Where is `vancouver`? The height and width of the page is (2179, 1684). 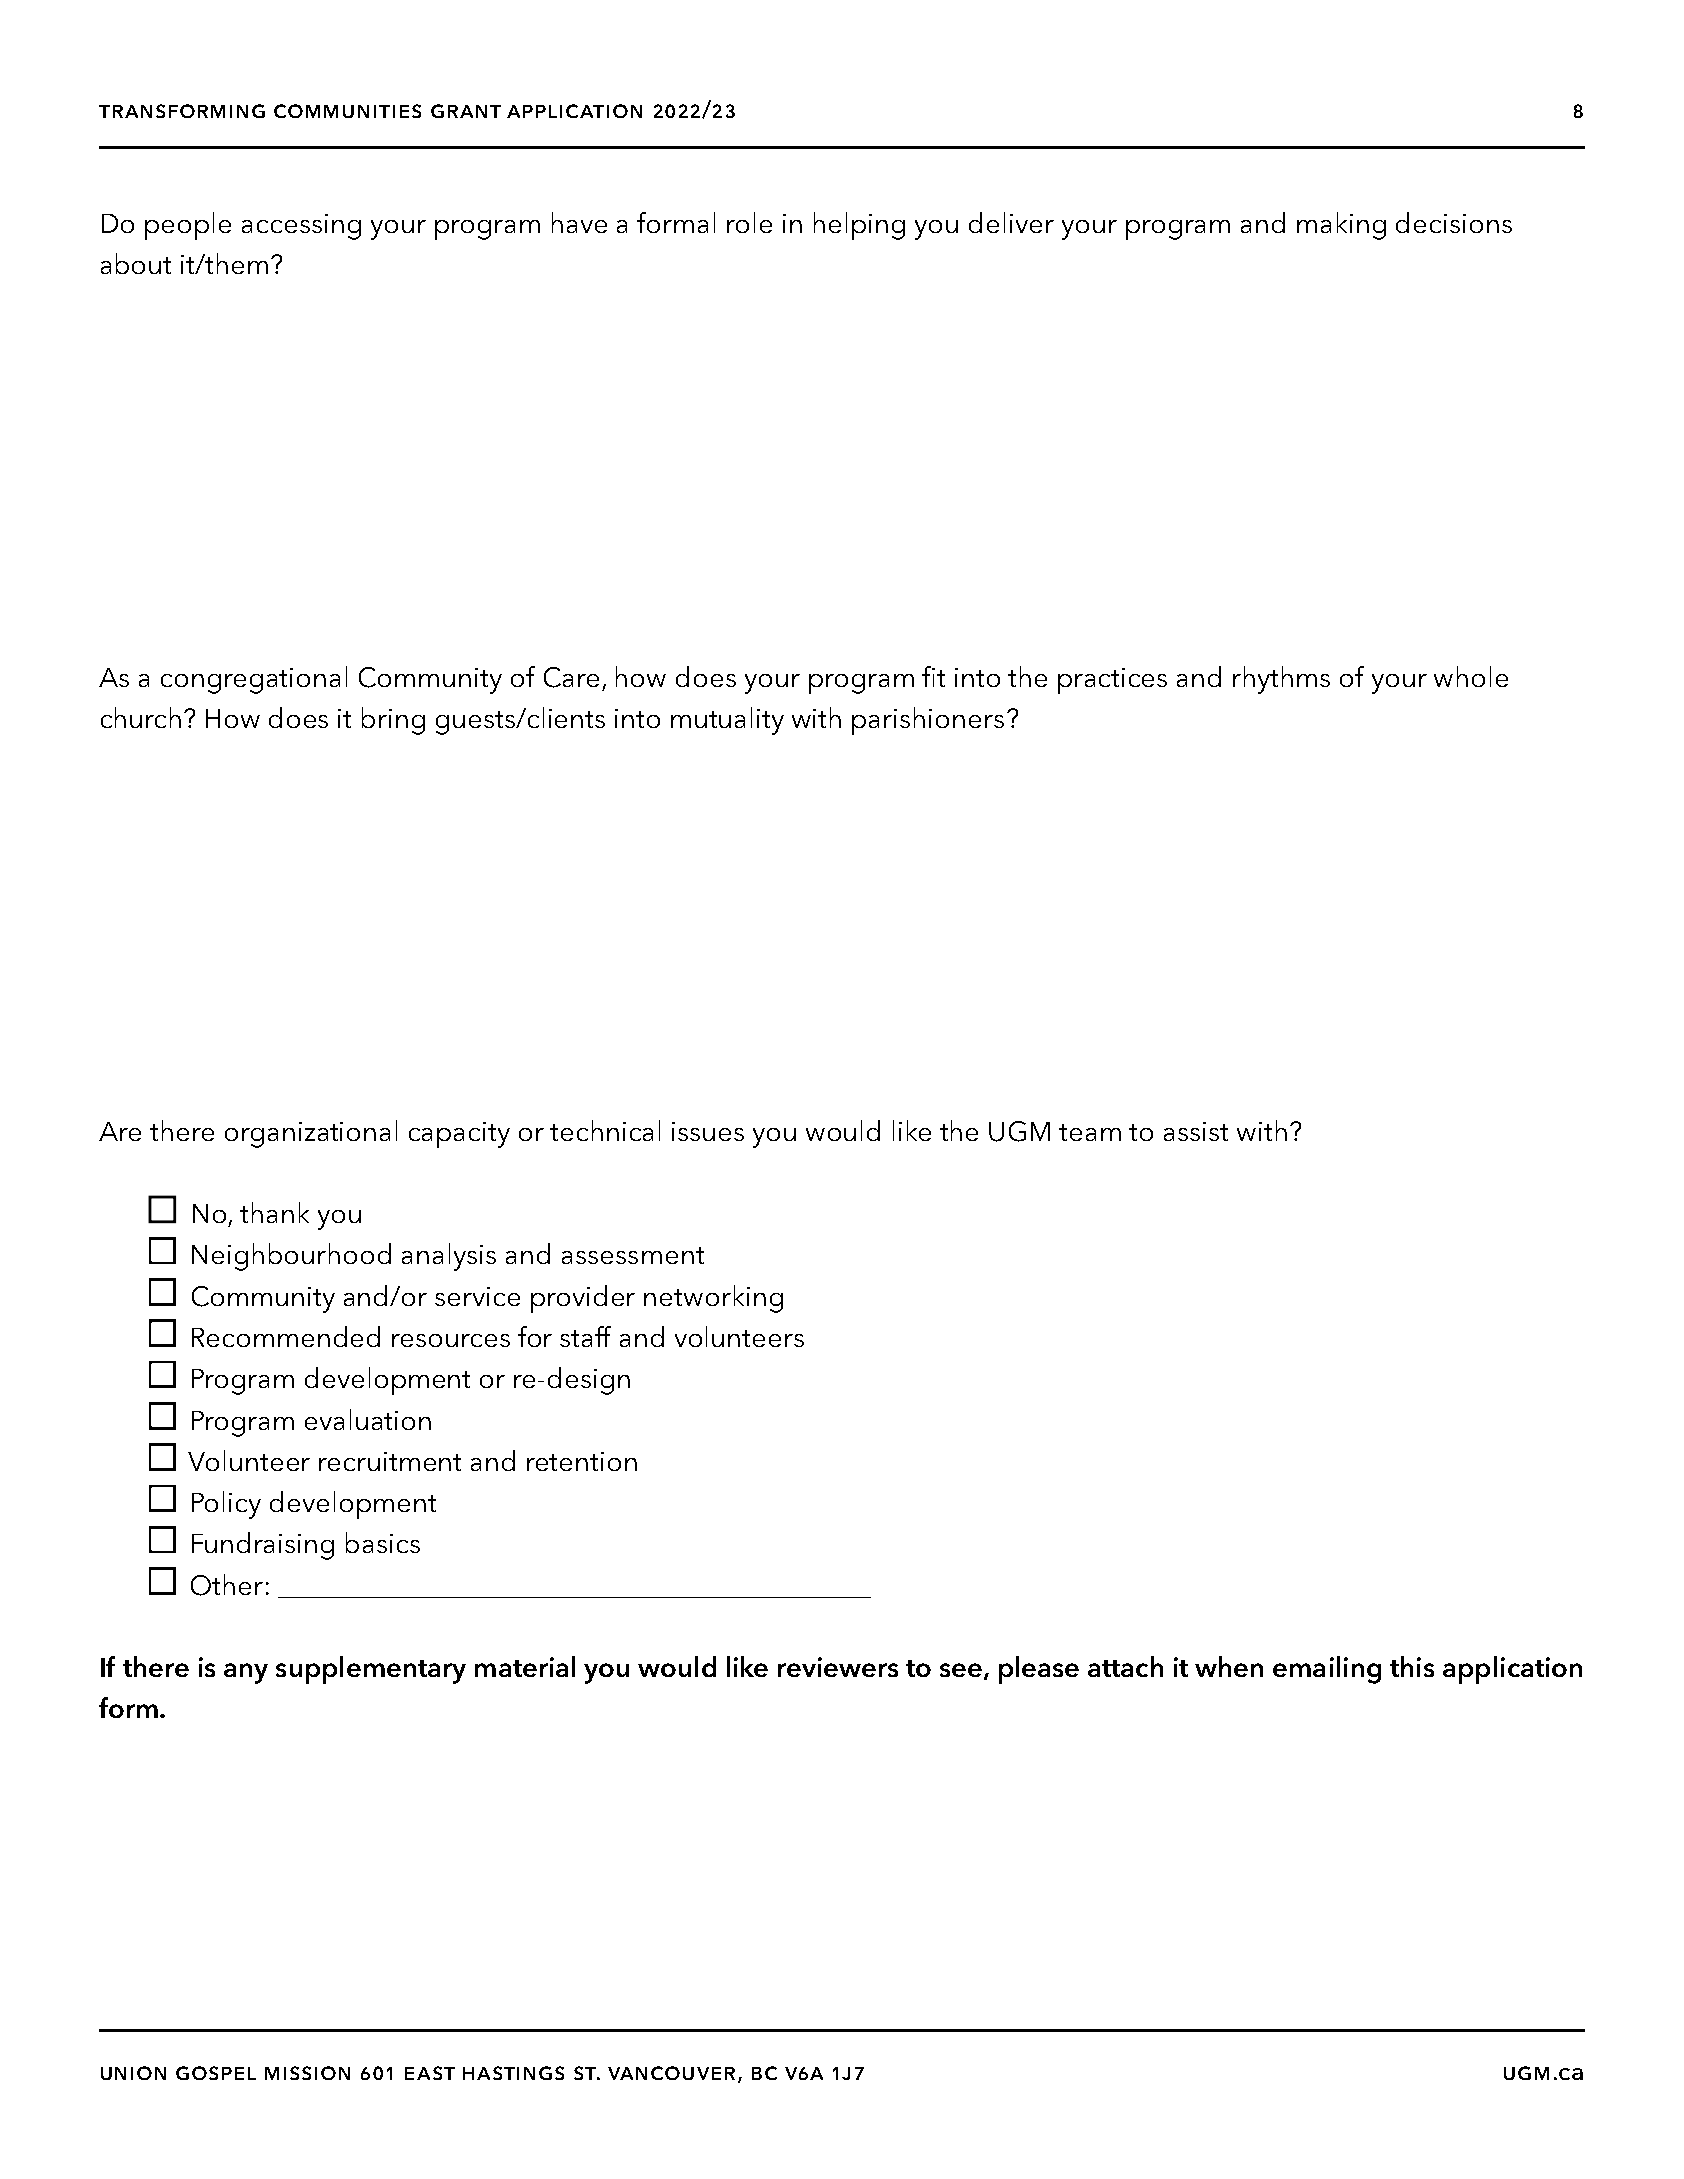 vancouver is located at coordinates (673, 2074).
